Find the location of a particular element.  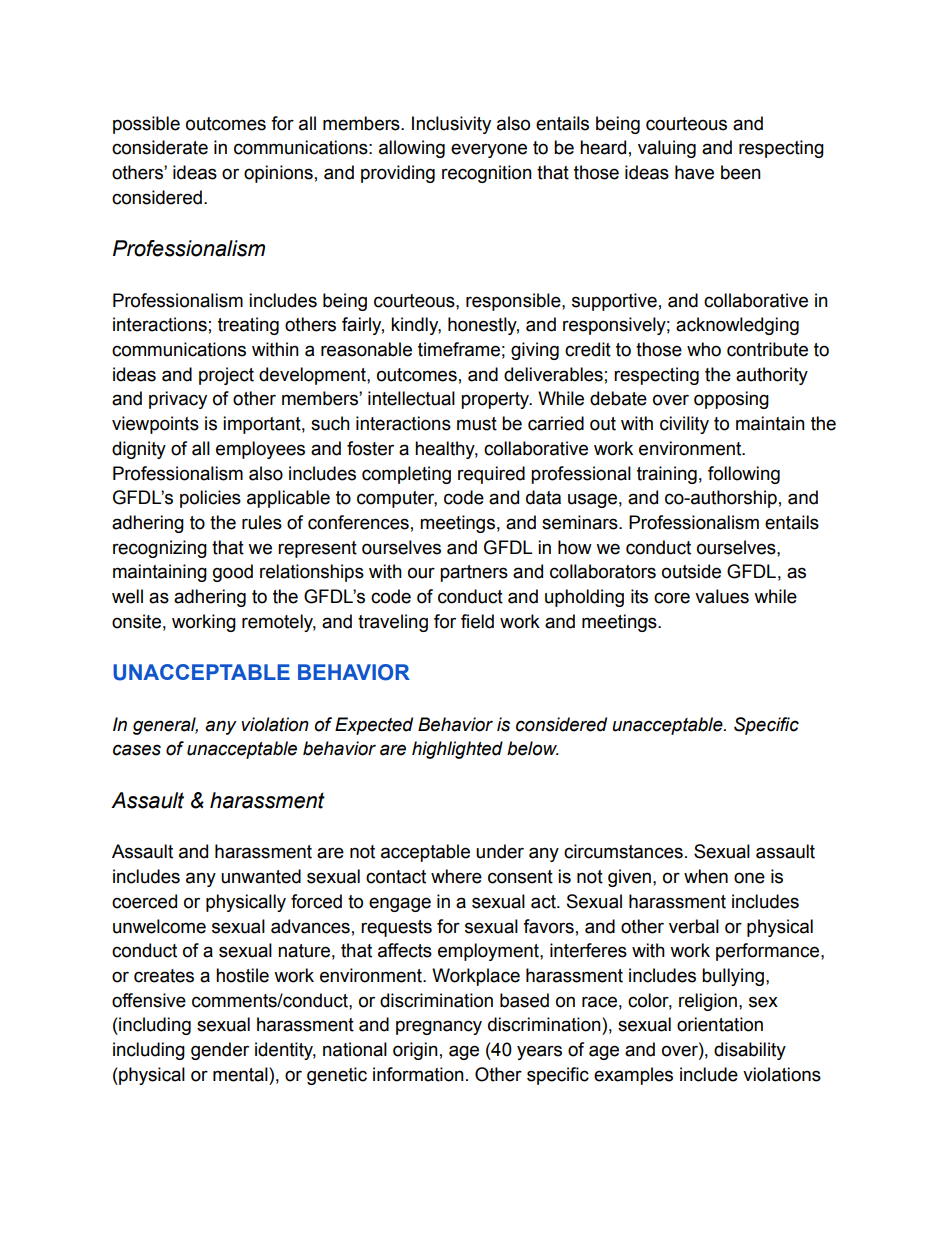

gender is located at coordinates (220, 1051).
